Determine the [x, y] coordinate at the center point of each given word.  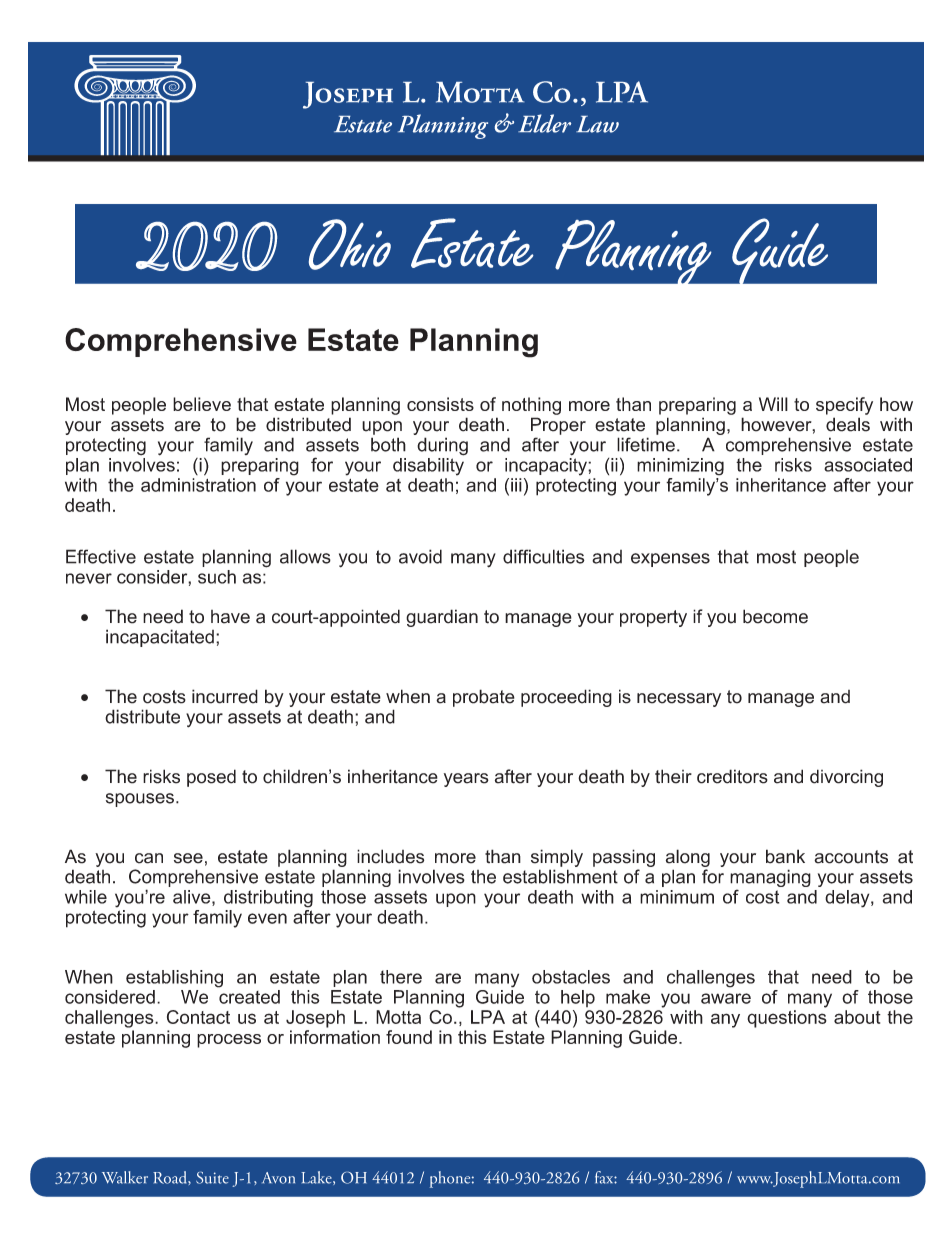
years [466, 780]
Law [597, 124]
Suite [212, 1178]
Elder [544, 123]
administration [198, 483]
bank [785, 856]
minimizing [680, 467]
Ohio [350, 244]
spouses [140, 800]
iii [516, 485]
